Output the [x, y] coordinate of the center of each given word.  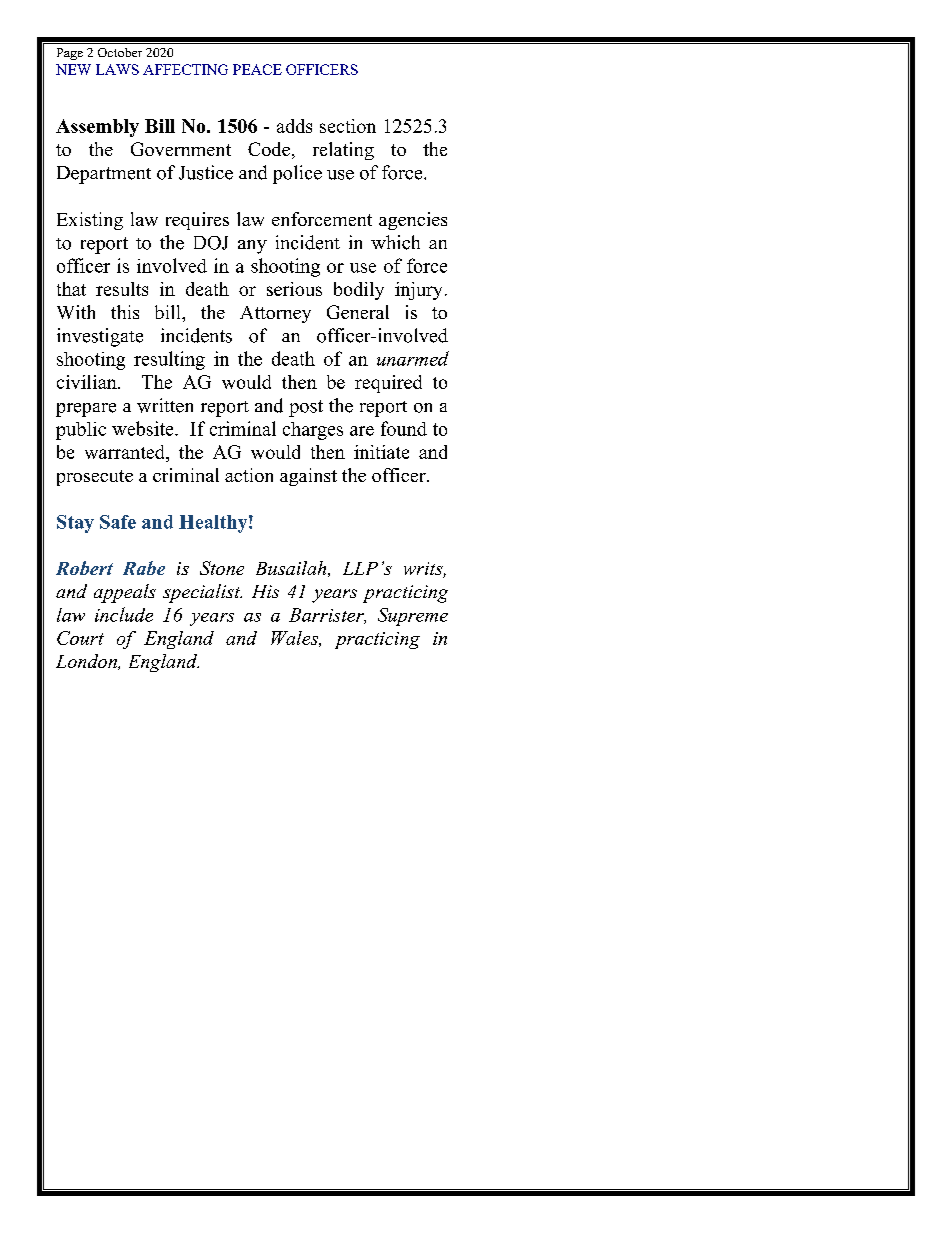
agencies [413, 221]
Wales [296, 639]
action [249, 475]
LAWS [117, 69]
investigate [100, 337]
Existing [90, 221]
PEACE [257, 69]
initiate [381, 452]
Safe [118, 522]
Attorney [275, 314]
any [252, 247]
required [388, 384]
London [87, 662]
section [348, 126]
